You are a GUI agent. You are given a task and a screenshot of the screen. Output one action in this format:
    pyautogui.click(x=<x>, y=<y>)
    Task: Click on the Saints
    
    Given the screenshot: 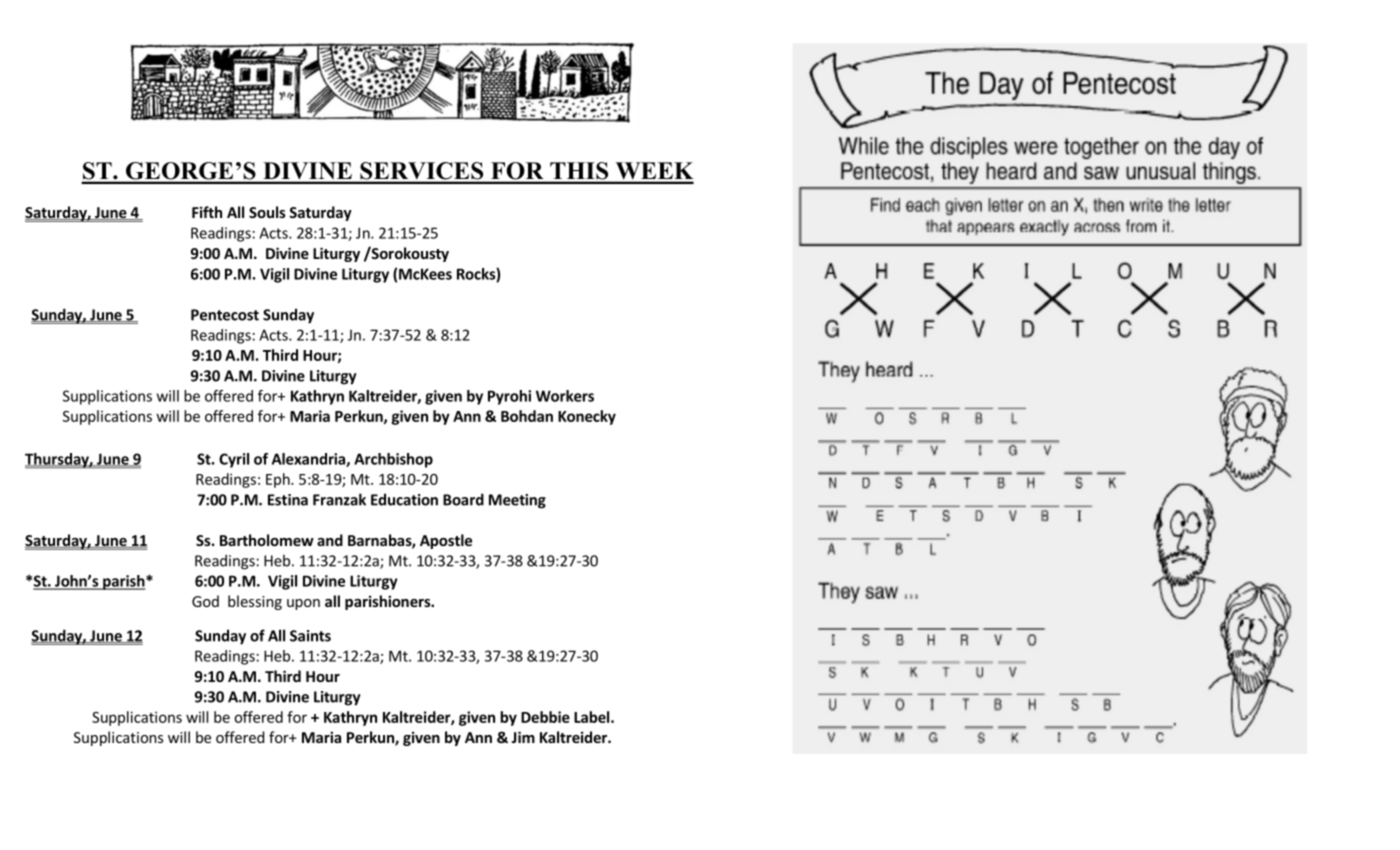 What is the action you would take?
    pyautogui.click(x=310, y=636)
